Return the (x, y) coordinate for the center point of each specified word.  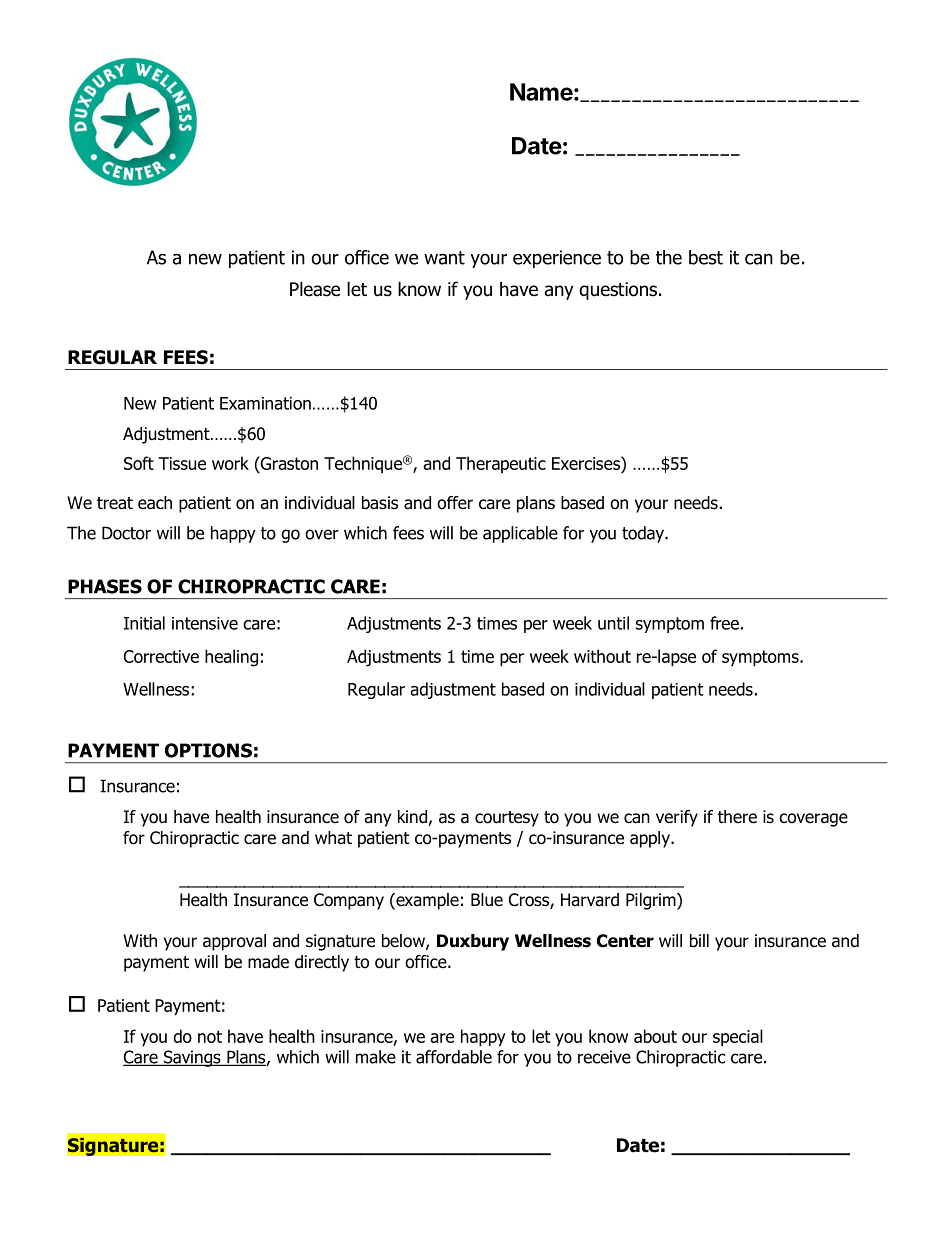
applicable (520, 534)
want (444, 258)
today (644, 534)
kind (413, 818)
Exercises (587, 463)
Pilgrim (652, 901)
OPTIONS (208, 750)
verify (677, 818)
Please (315, 289)
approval (234, 942)
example (426, 901)
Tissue (182, 463)
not (210, 1036)
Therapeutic (501, 464)
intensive (205, 623)
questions (619, 291)
